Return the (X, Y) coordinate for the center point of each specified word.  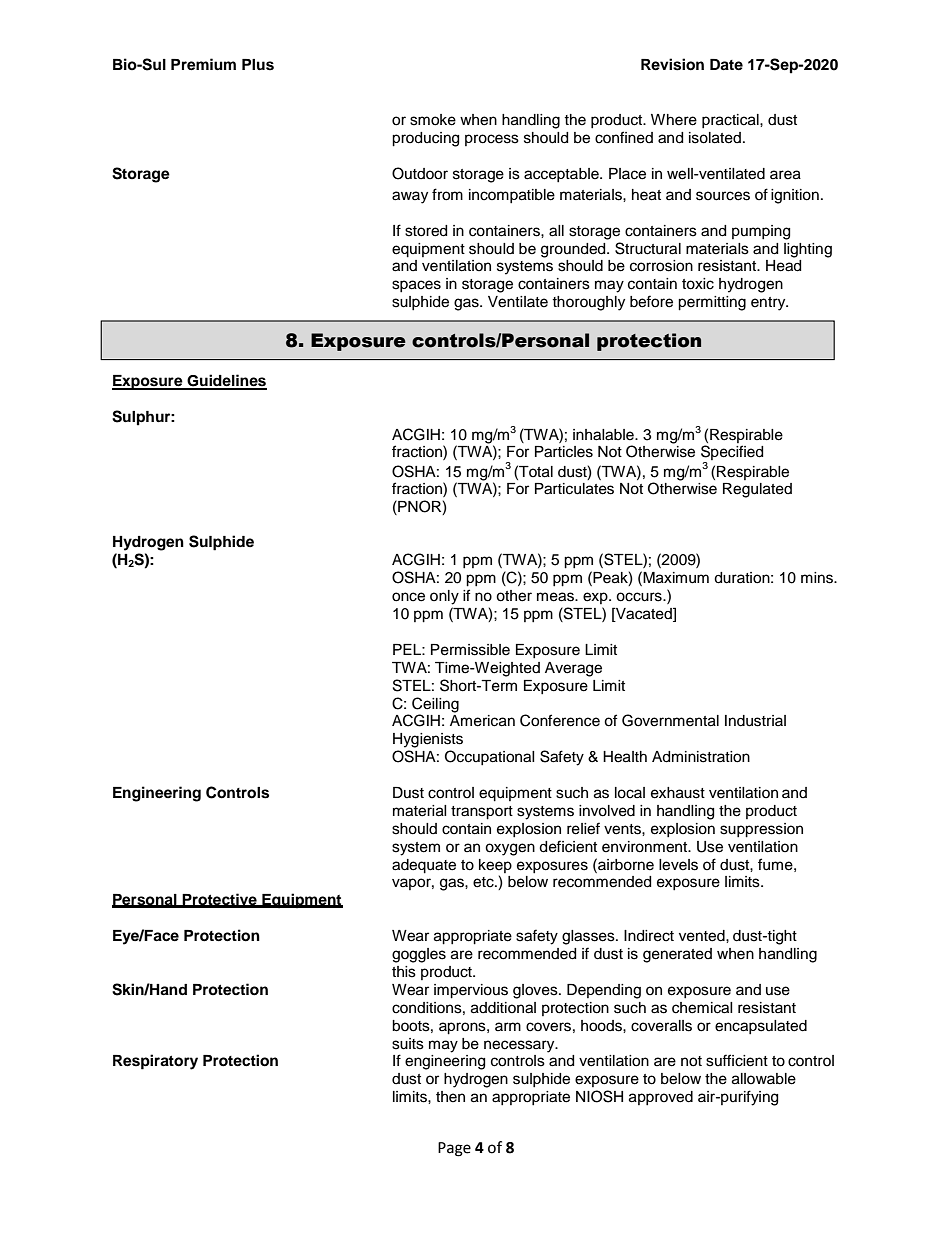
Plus (258, 65)
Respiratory (155, 1062)
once (408, 597)
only (444, 597)
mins (818, 578)
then (450, 1097)
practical (731, 121)
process (492, 140)
